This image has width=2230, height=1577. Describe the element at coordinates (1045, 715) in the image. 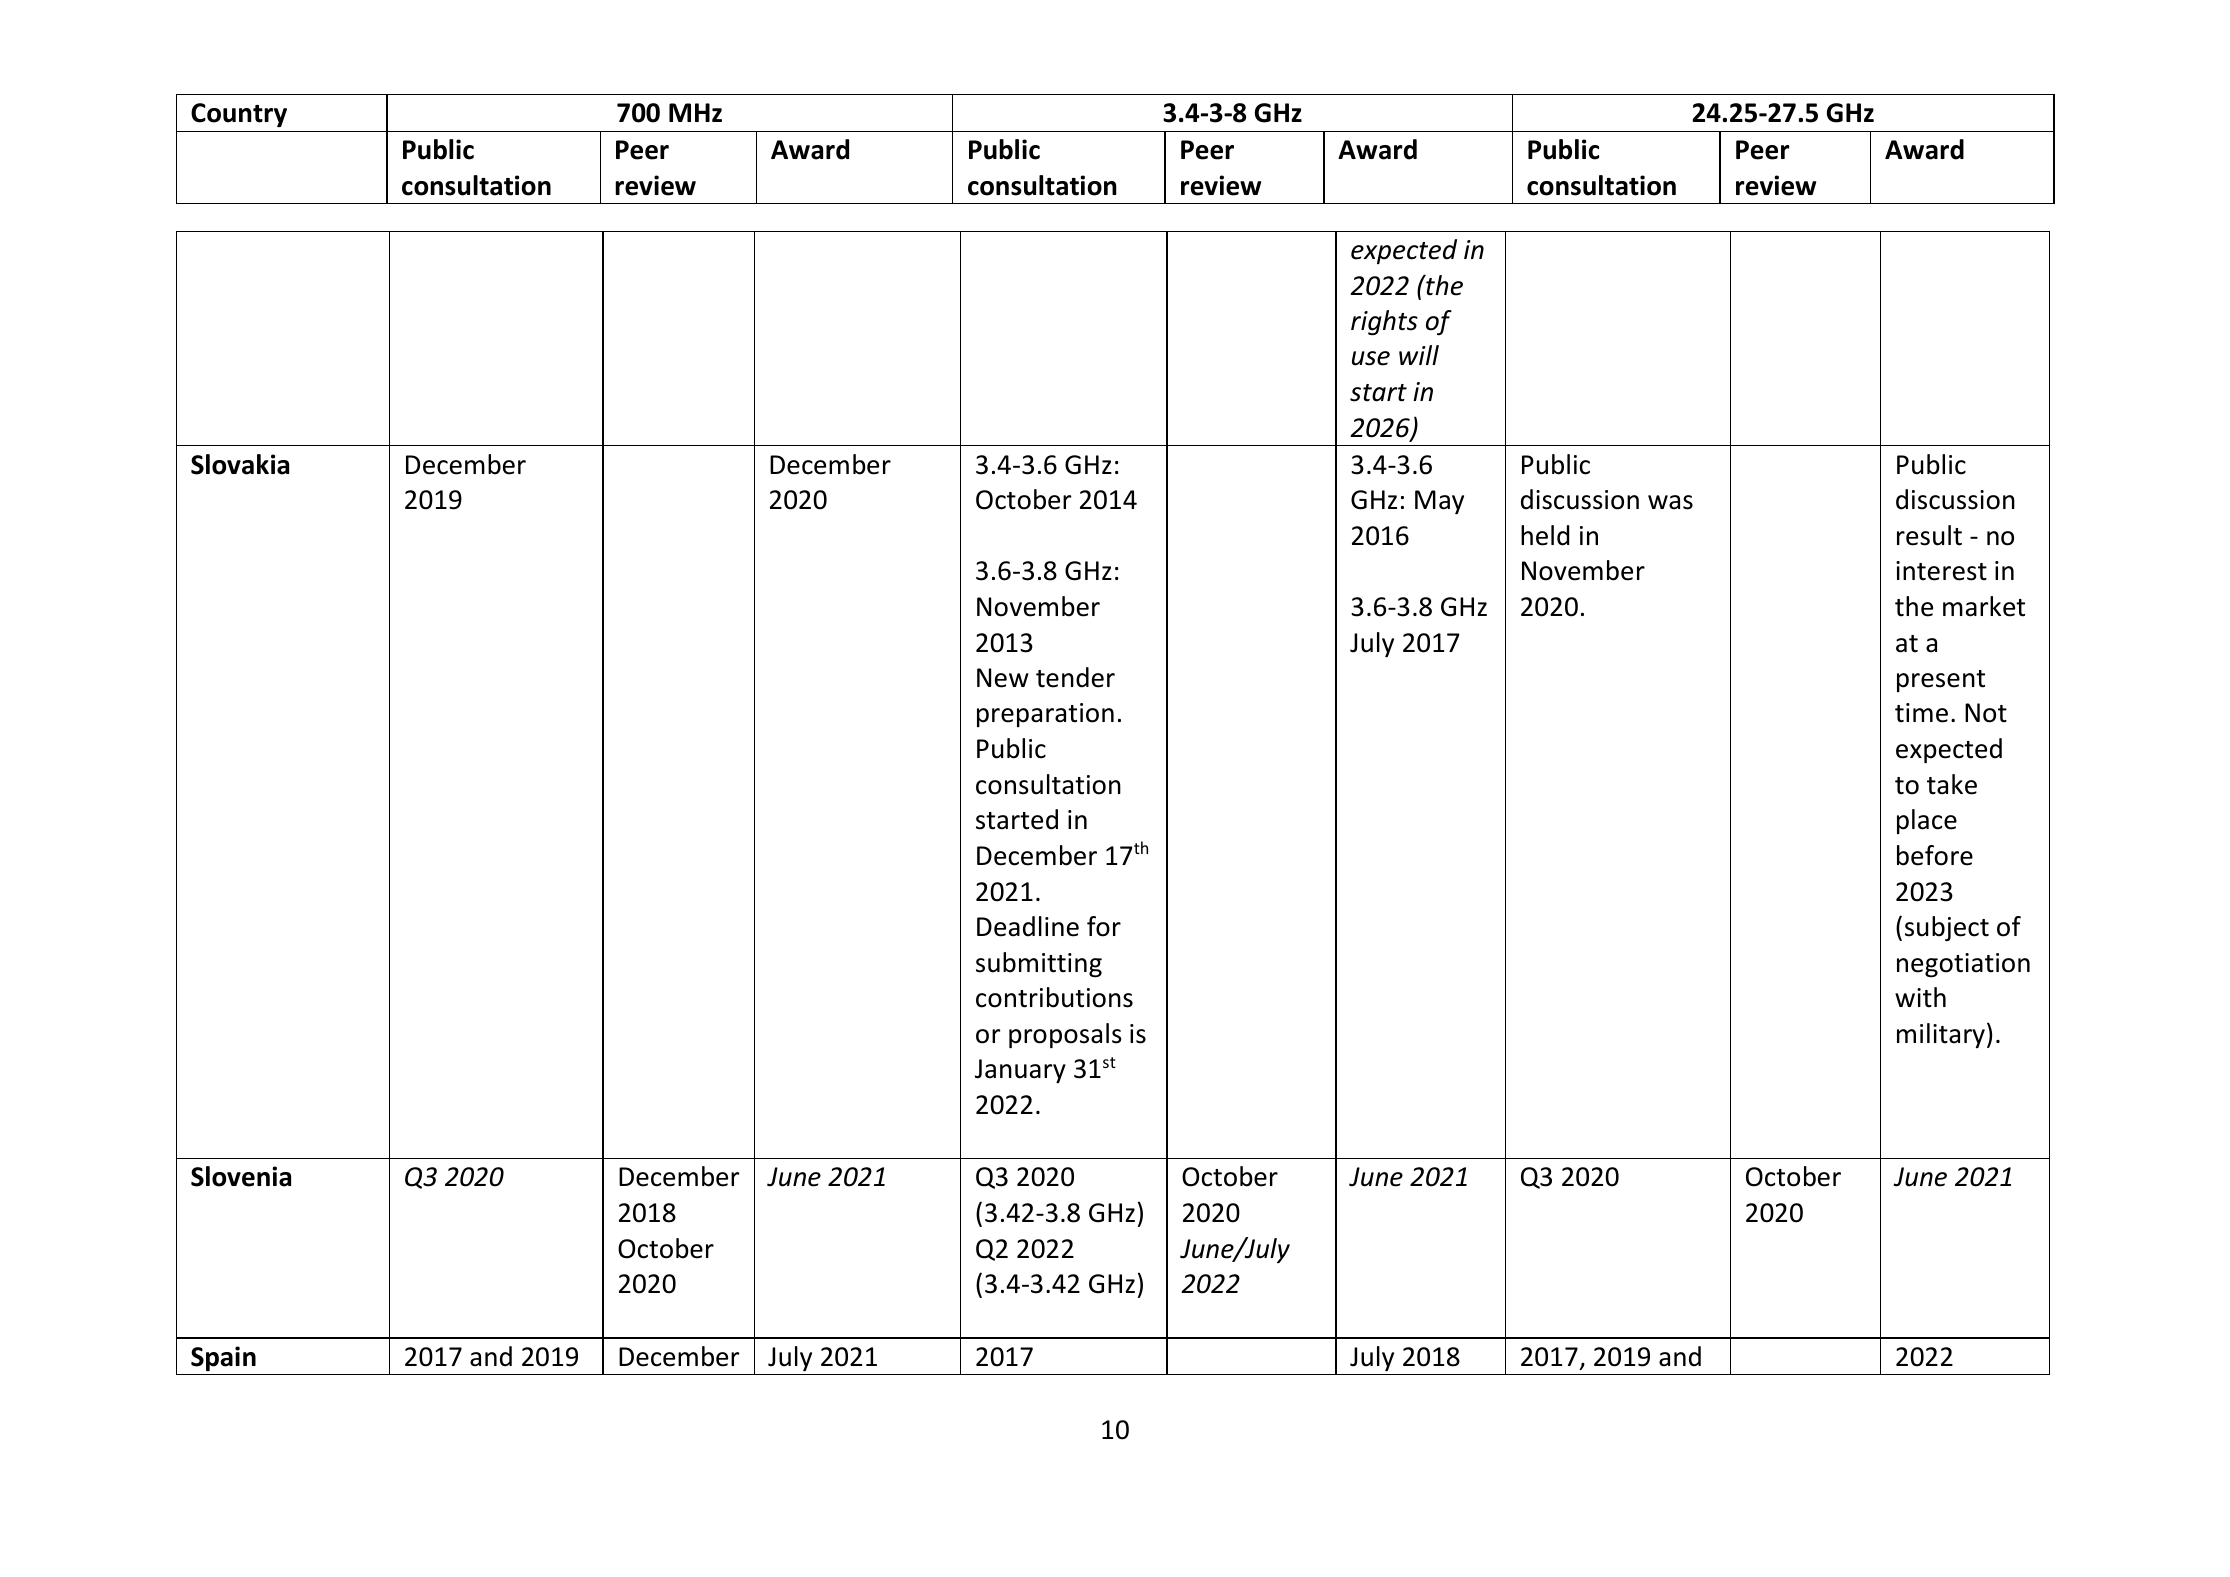

I see `preparation` at that location.
